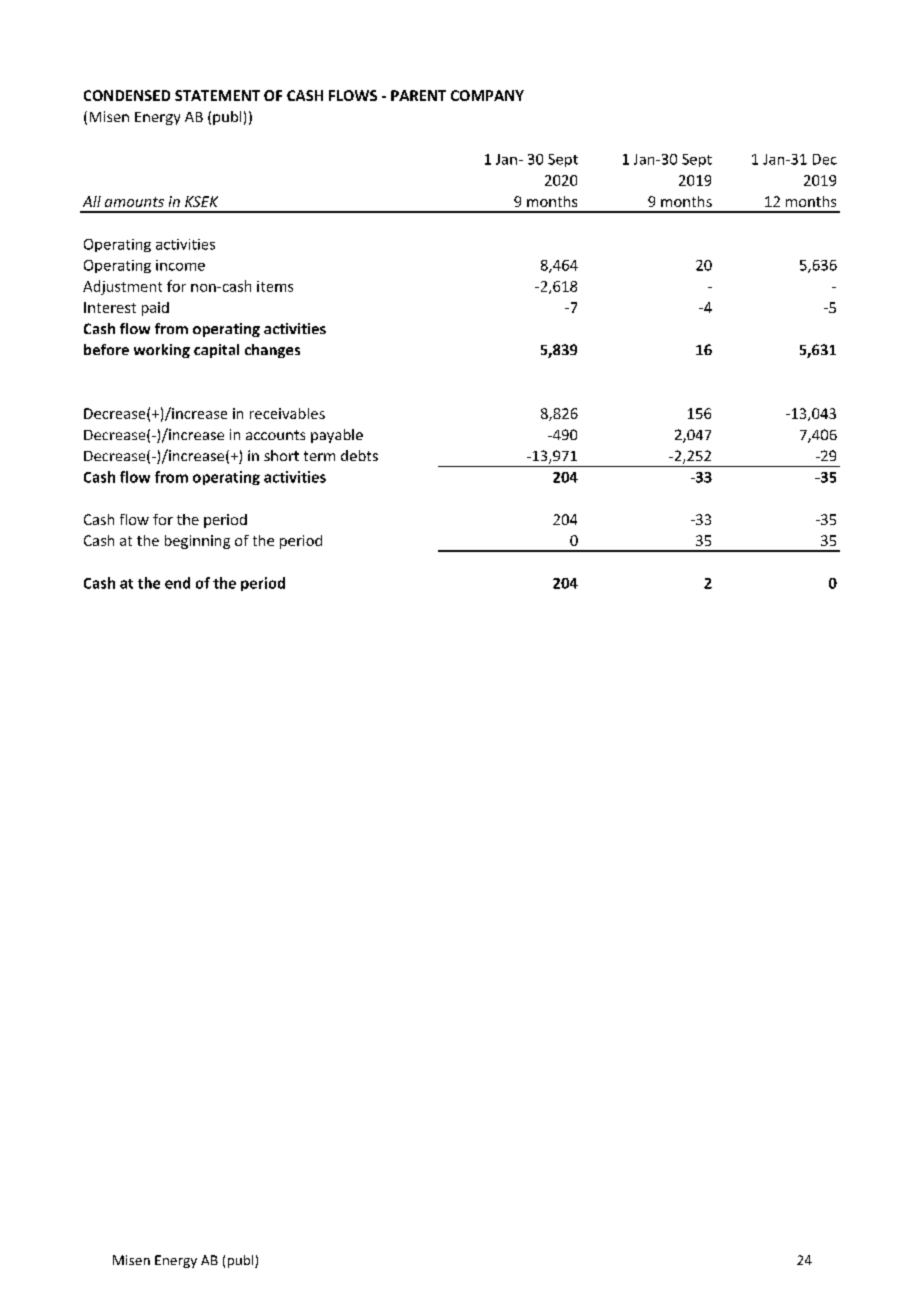  I want to click on STATEMENT, so click(217, 95).
